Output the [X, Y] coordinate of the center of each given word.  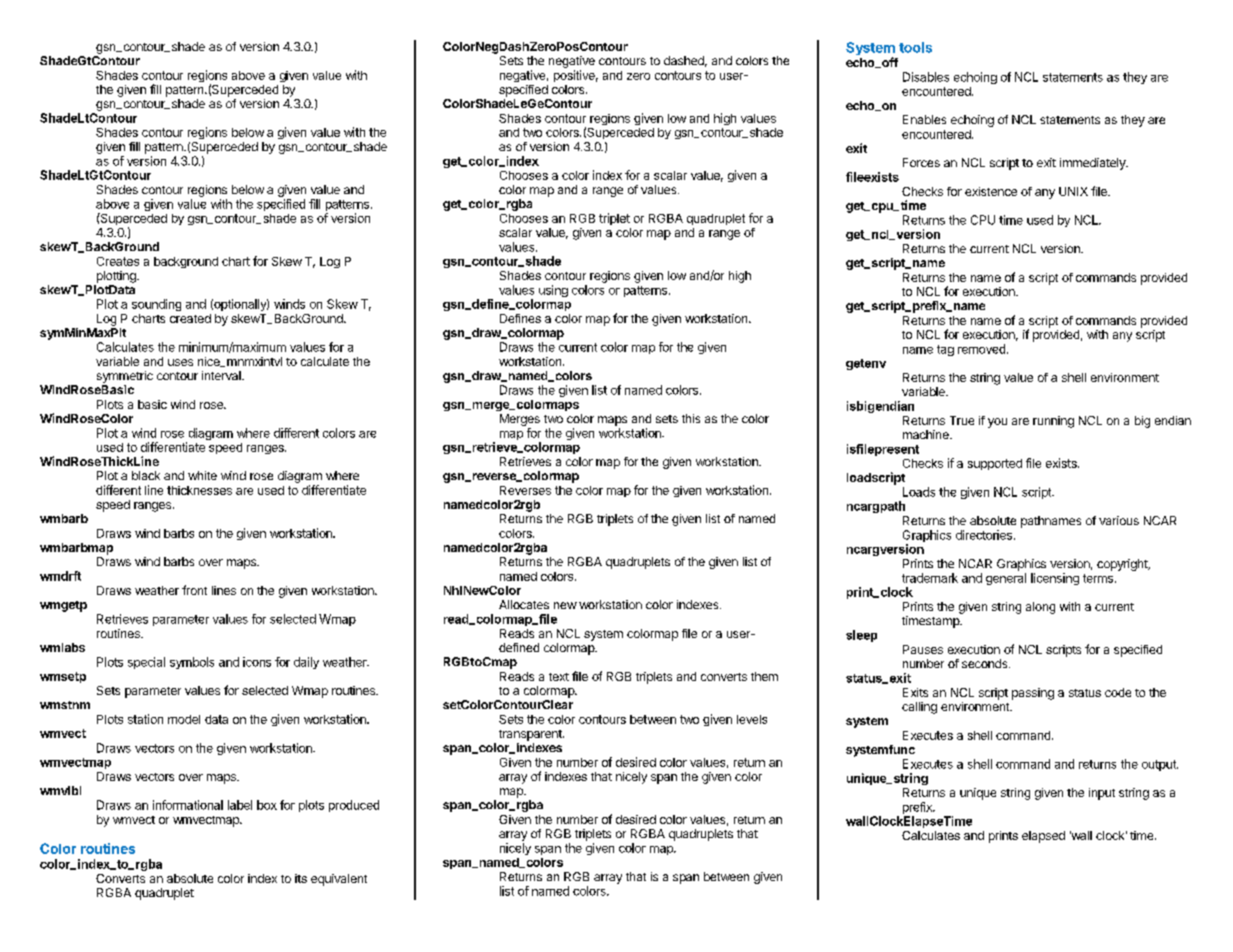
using [553, 291]
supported [995, 464]
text [559, 677]
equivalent [339, 880]
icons [257, 662]
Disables [926, 77]
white [202, 475]
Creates [118, 261]
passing [1033, 694]
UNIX [1073, 191]
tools [915, 47]
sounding [156, 305]
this [691, 418]
